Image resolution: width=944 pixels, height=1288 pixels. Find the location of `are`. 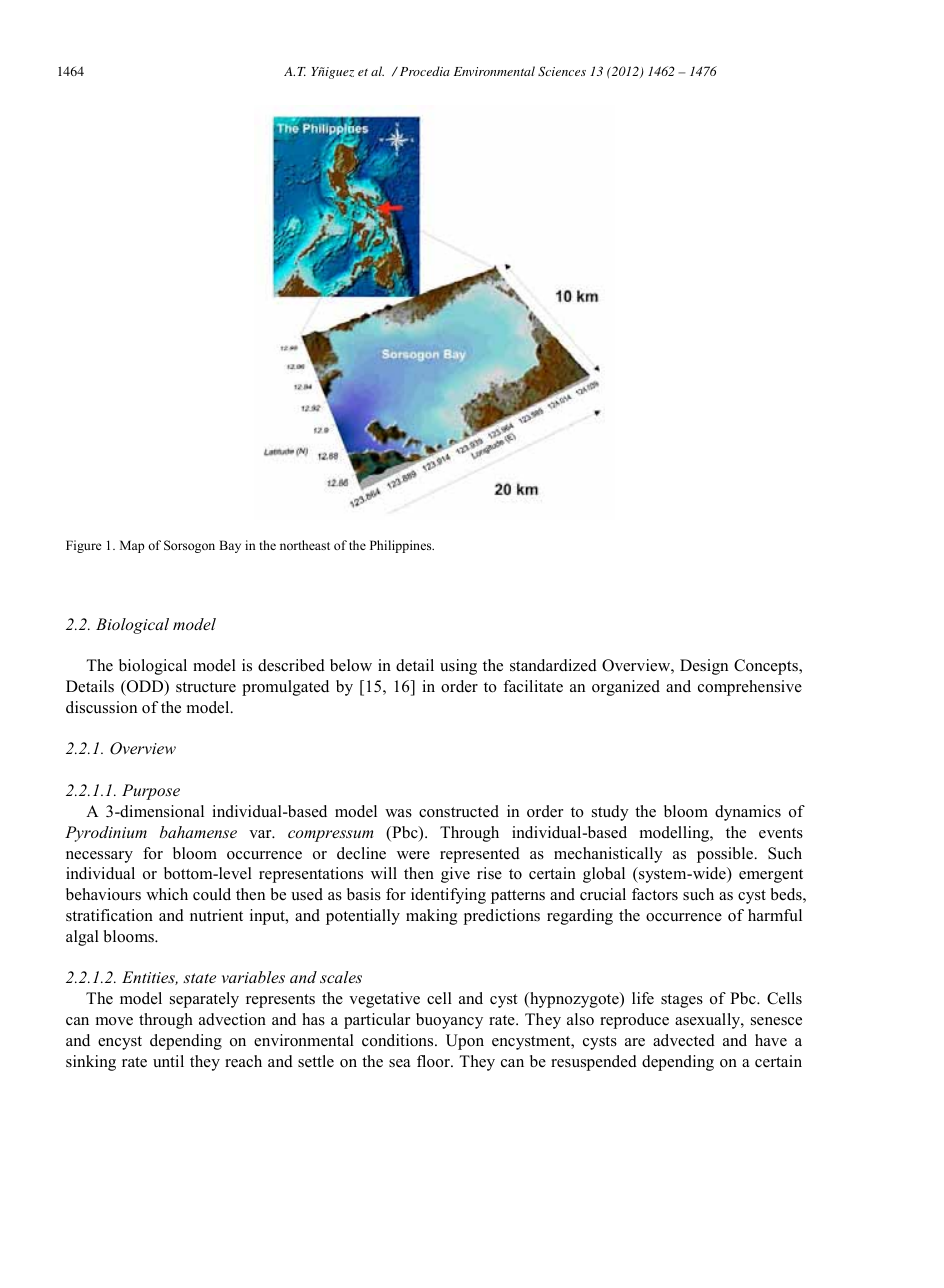

are is located at coordinates (635, 1042).
